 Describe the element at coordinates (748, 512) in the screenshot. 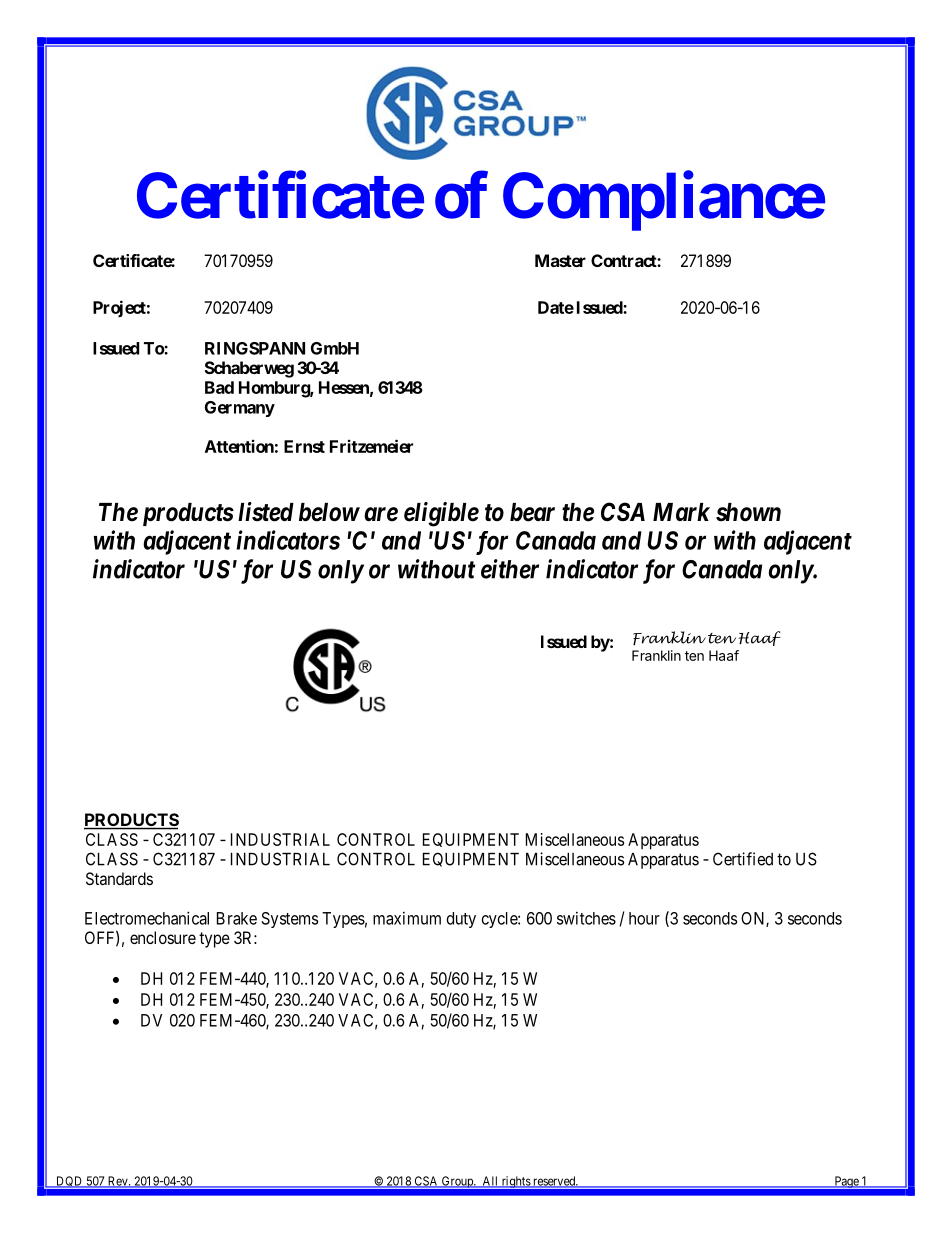

I see `shown` at that location.
